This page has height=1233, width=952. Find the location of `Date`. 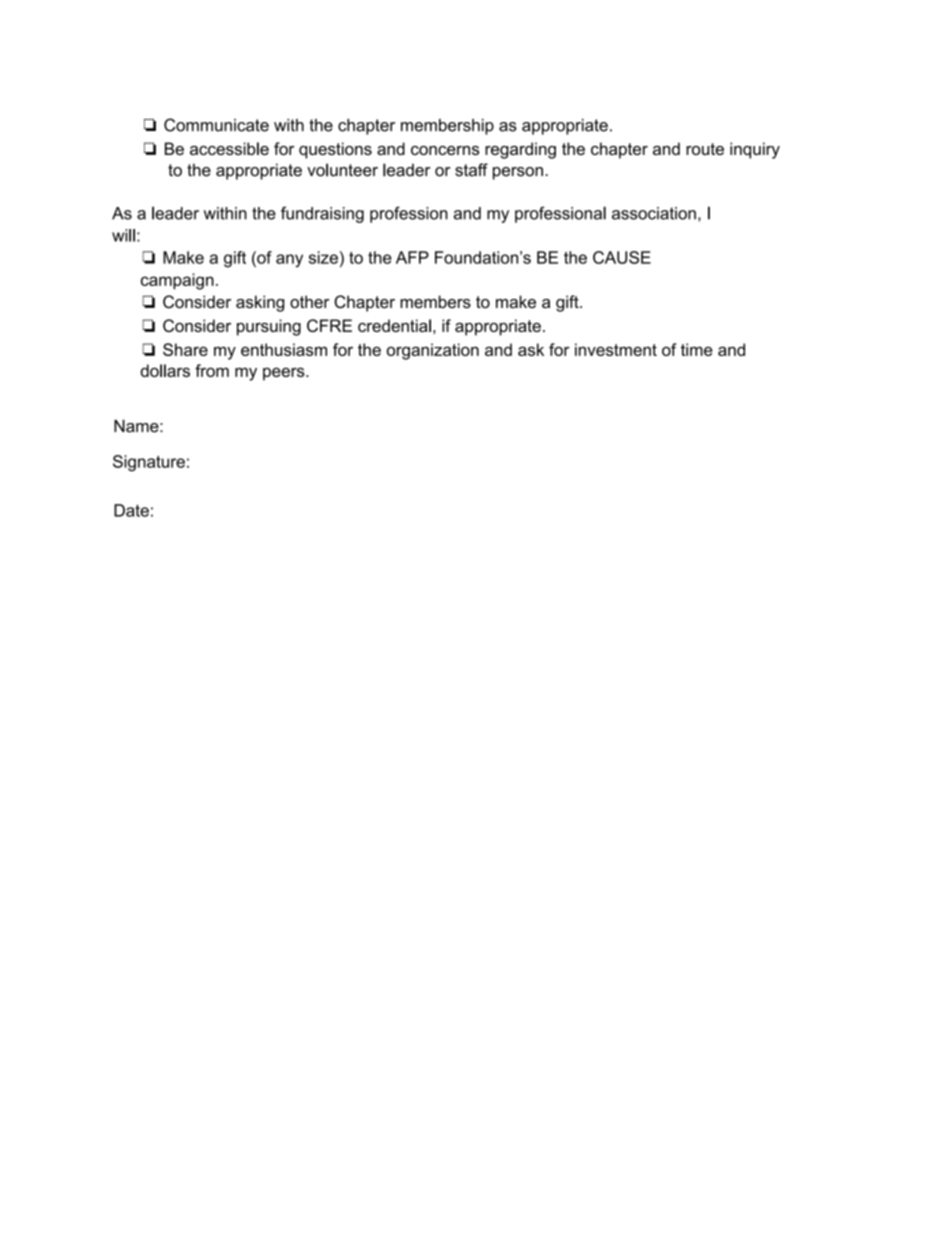

Date is located at coordinates (131, 510).
